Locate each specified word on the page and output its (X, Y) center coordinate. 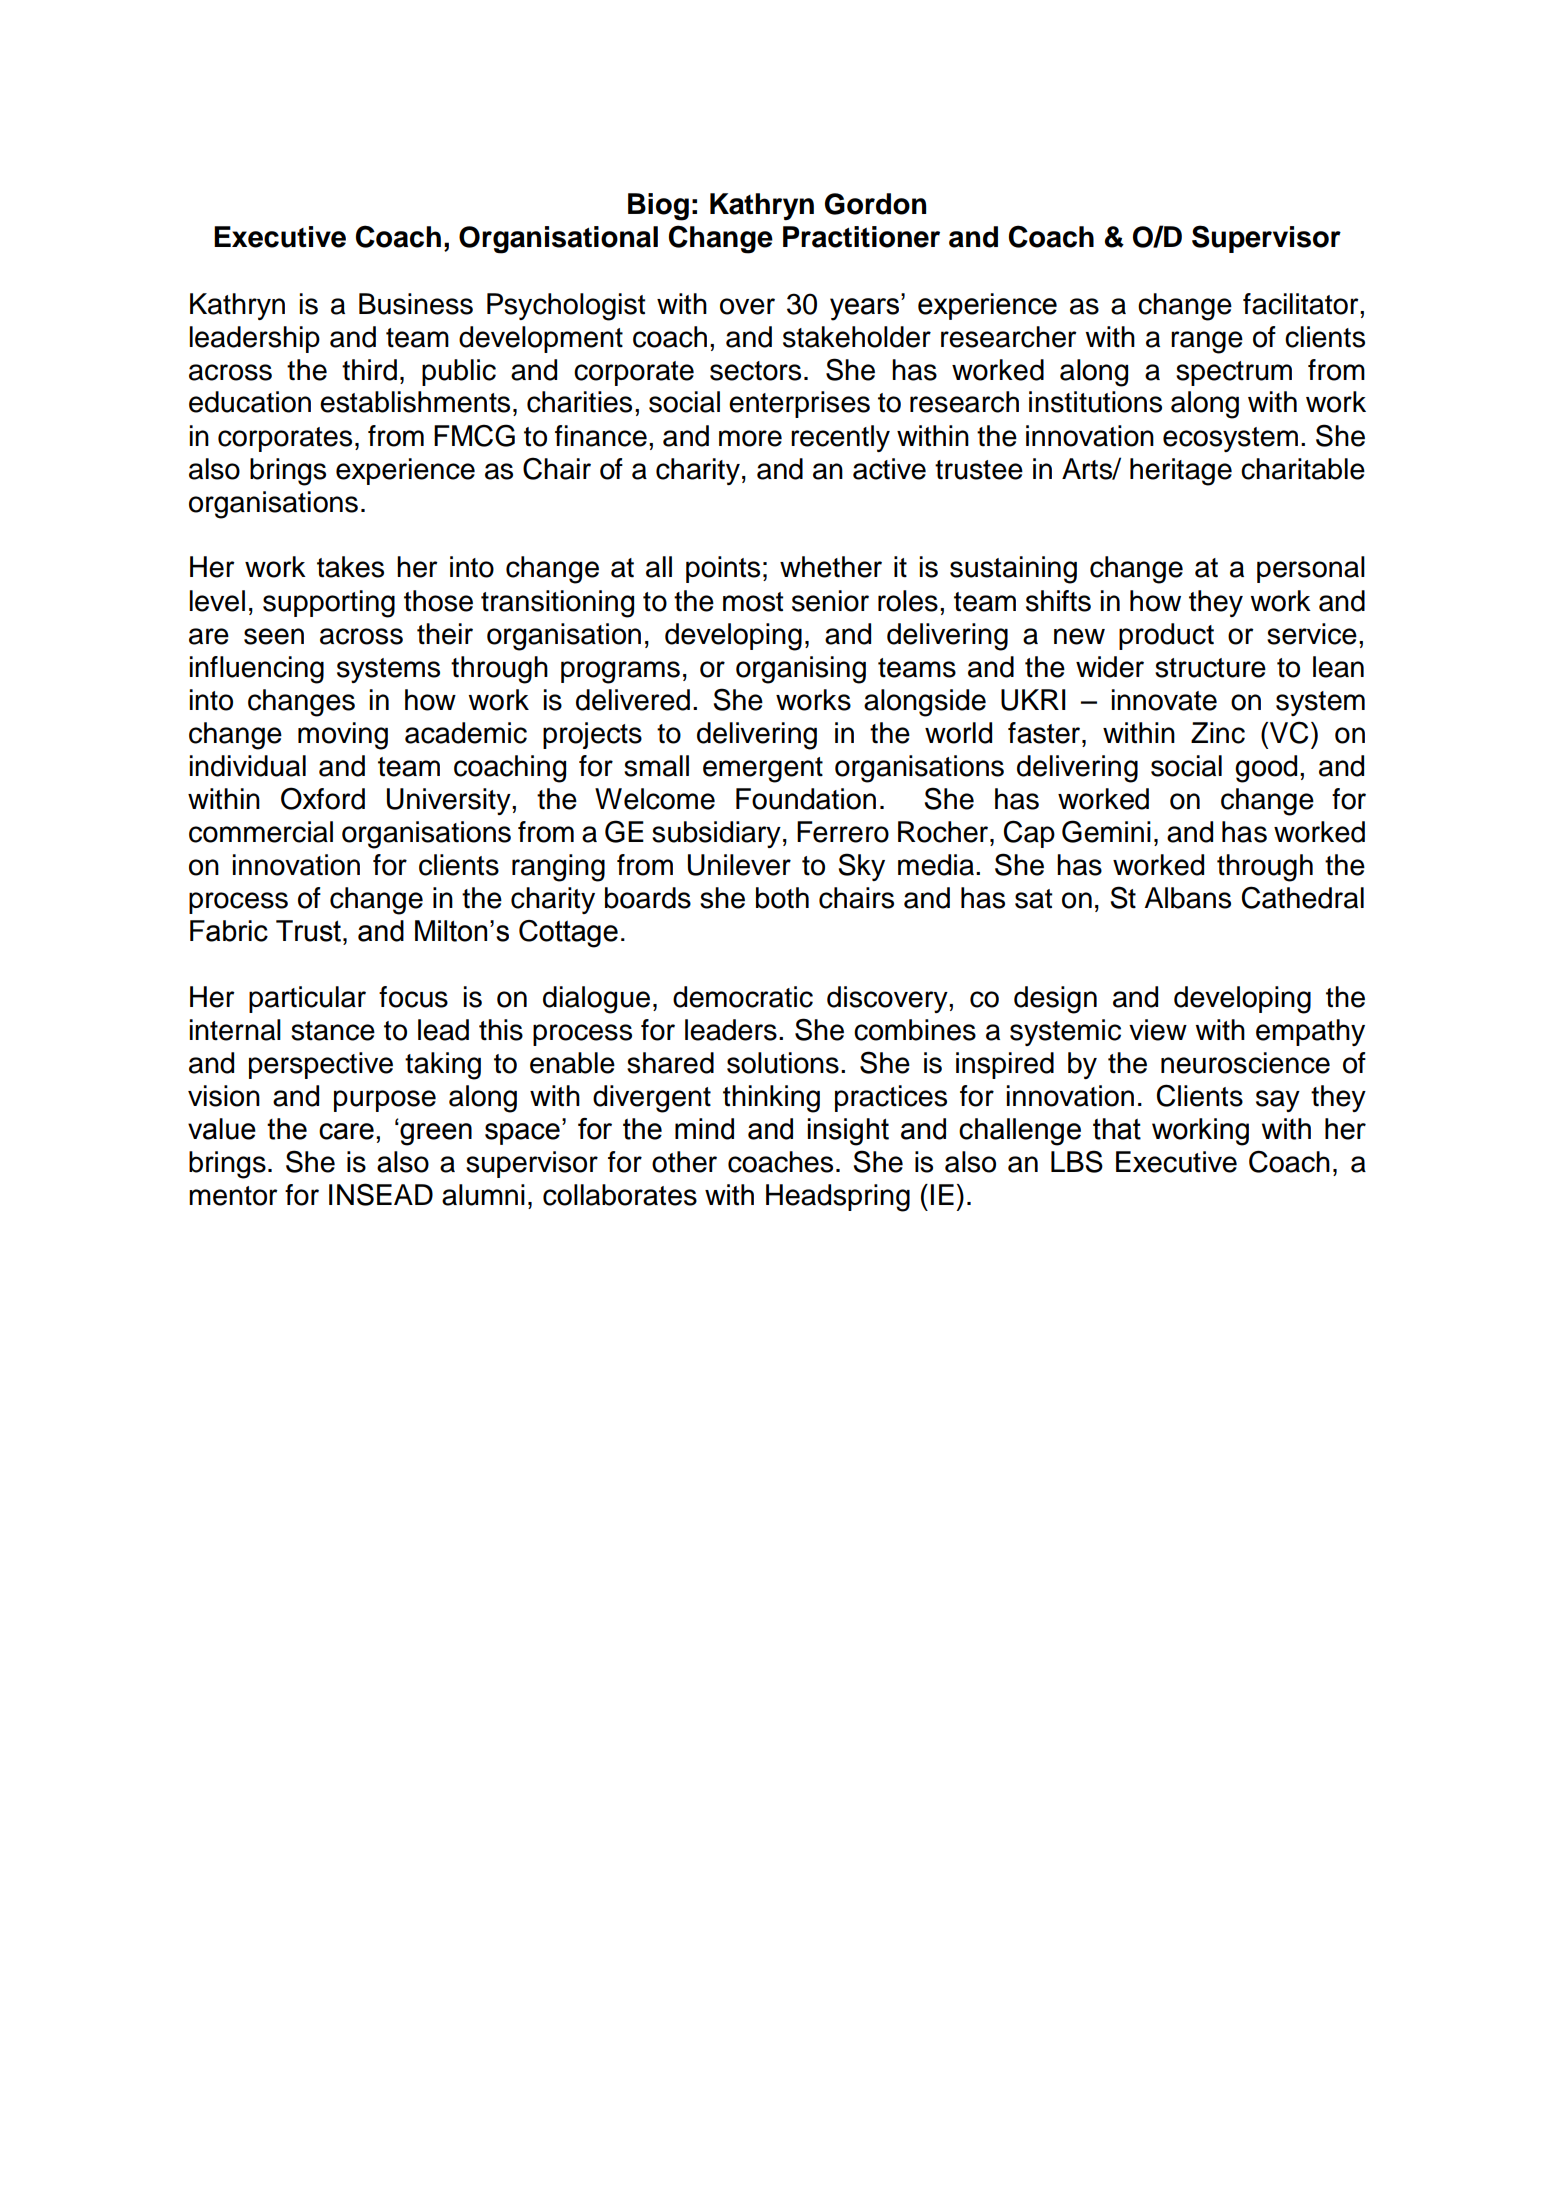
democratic (743, 997)
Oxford (323, 798)
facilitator (1302, 304)
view (1158, 1030)
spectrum (1234, 373)
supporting (329, 604)
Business (416, 304)
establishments (415, 402)
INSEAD (381, 1194)
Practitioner (861, 237)
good (1266, 769)
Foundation (806, 799)
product (1166, 636)
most (753, 602)
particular (307, 999)
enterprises (799, 404)
